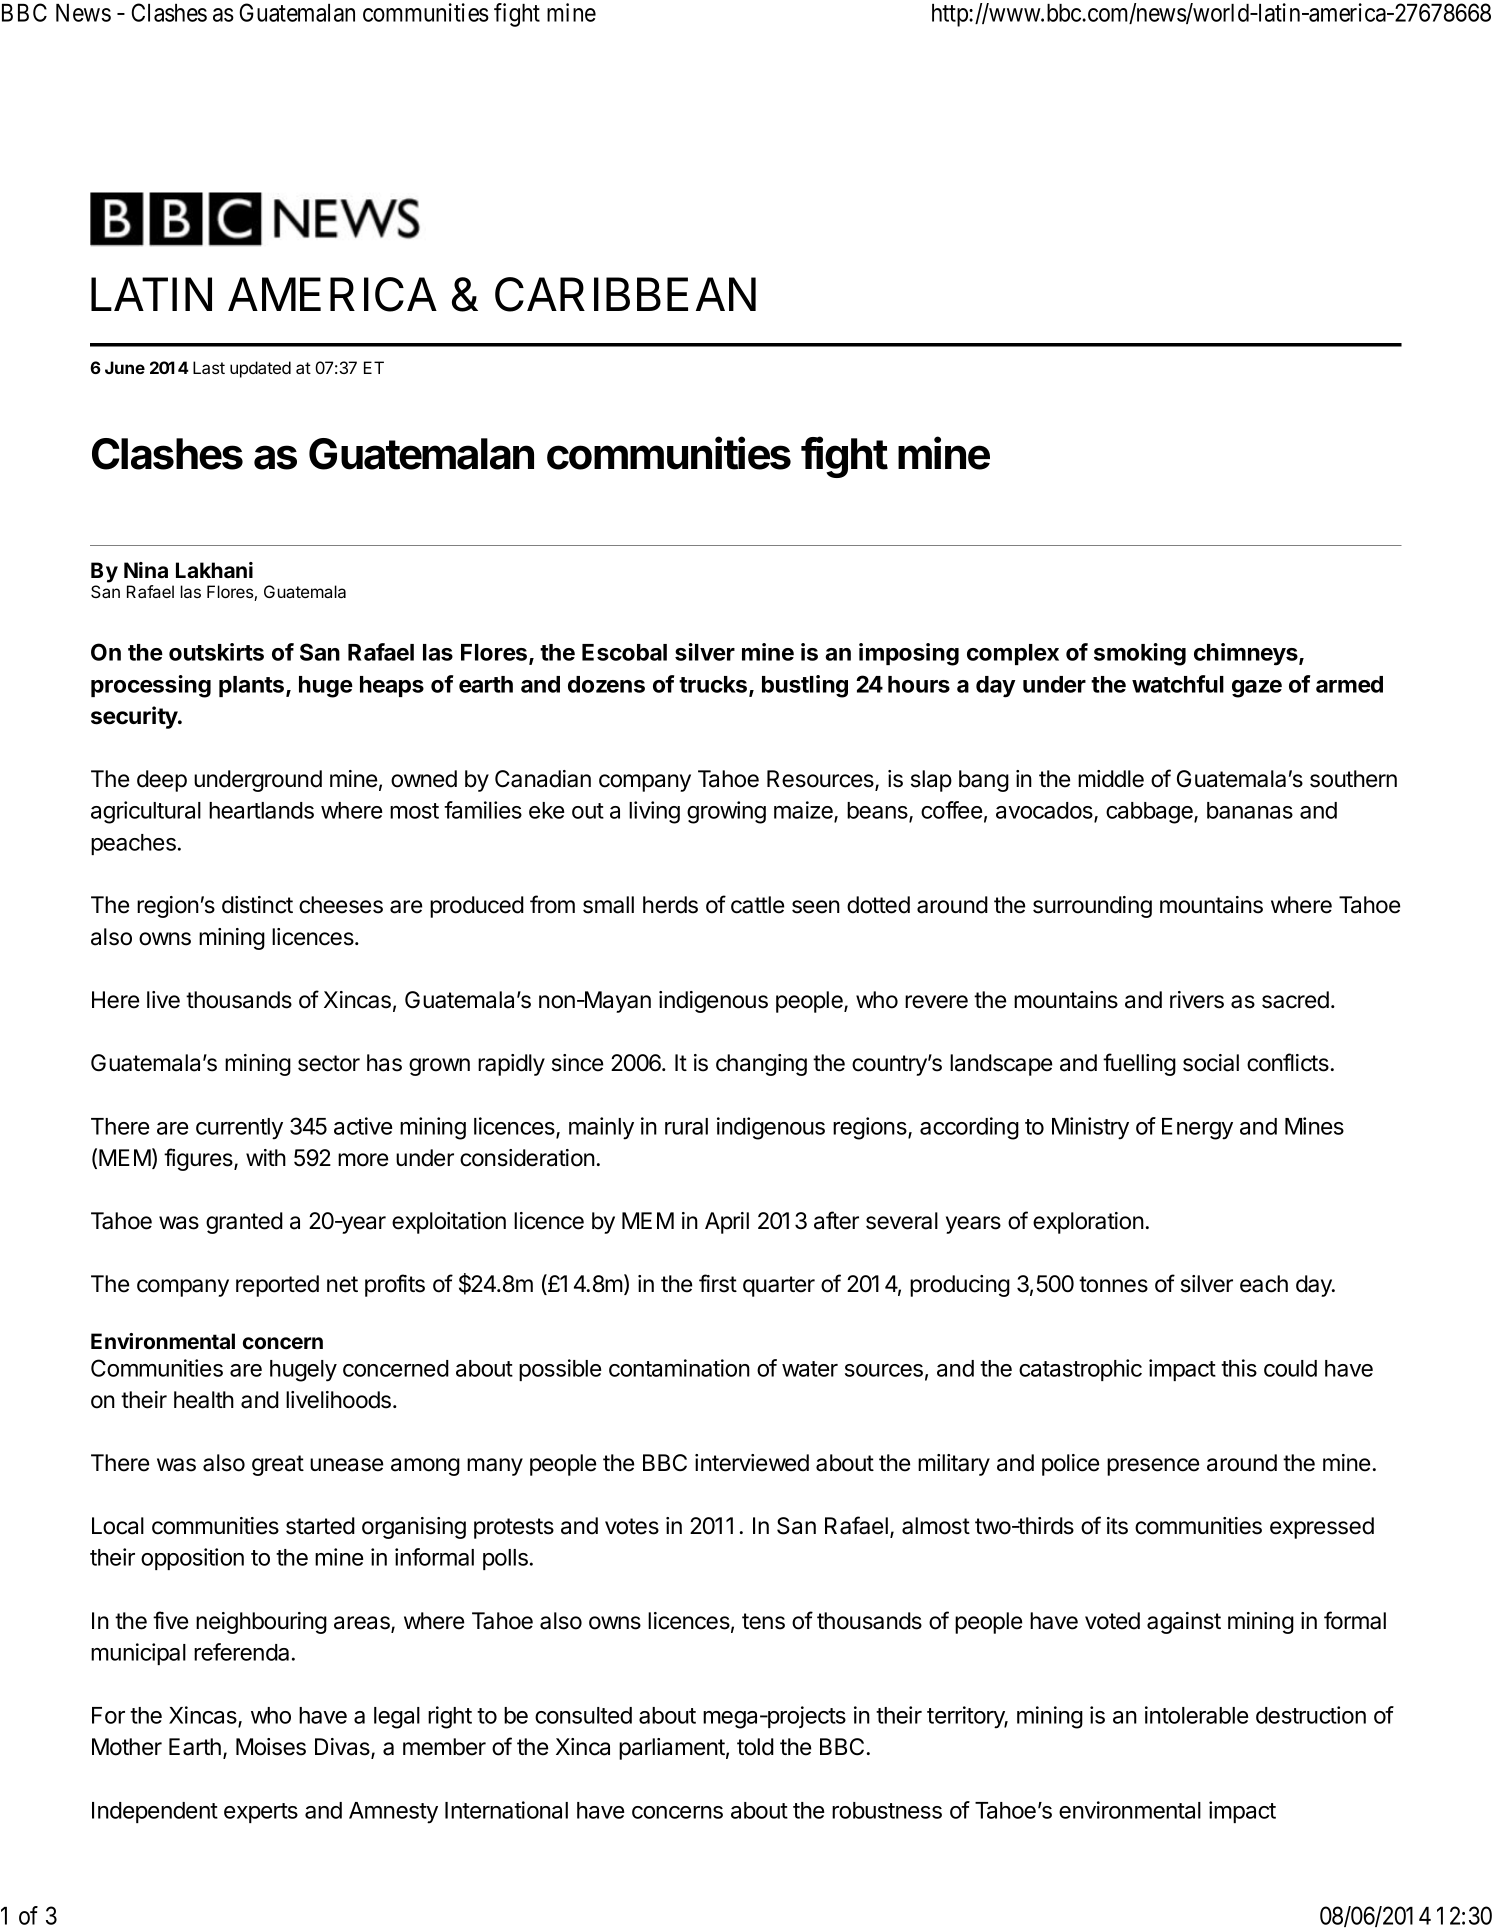 This image has height=1931, width=1492. Describe the element at coordinates (755, 1747) in the image. I see `told` at that location.
